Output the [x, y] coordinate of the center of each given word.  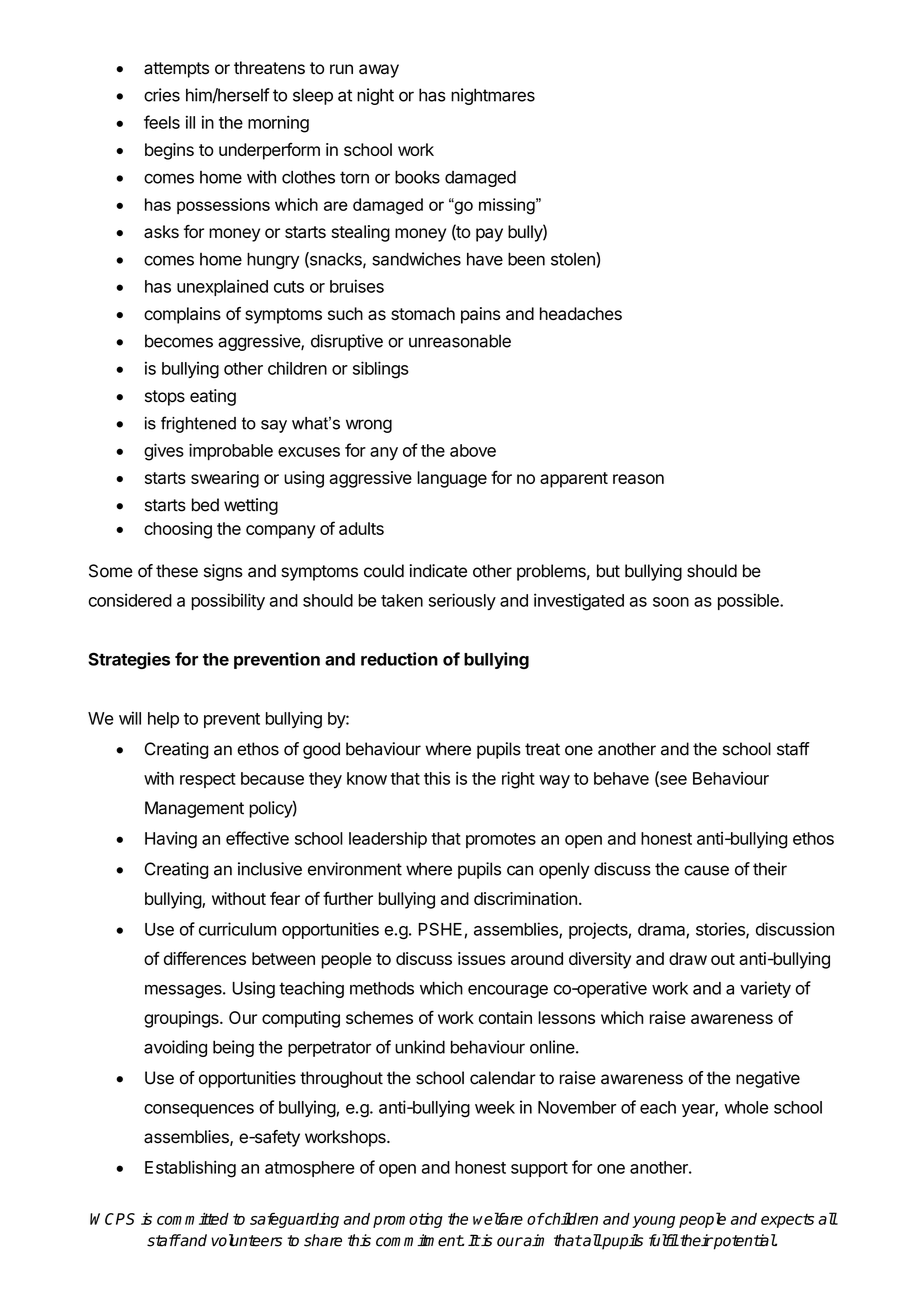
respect [208, 780]
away [379, 71]
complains [182, 315]
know [367, 778]
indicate [438, 571]
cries [162, 95]
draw [688, 958]
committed [193, 1219]
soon [671, 602]
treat [542, 749]
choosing [178, 530]
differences [205, 958]
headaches [581, 313]
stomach [423, 313]
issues [482, 958]
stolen [574, 260]
